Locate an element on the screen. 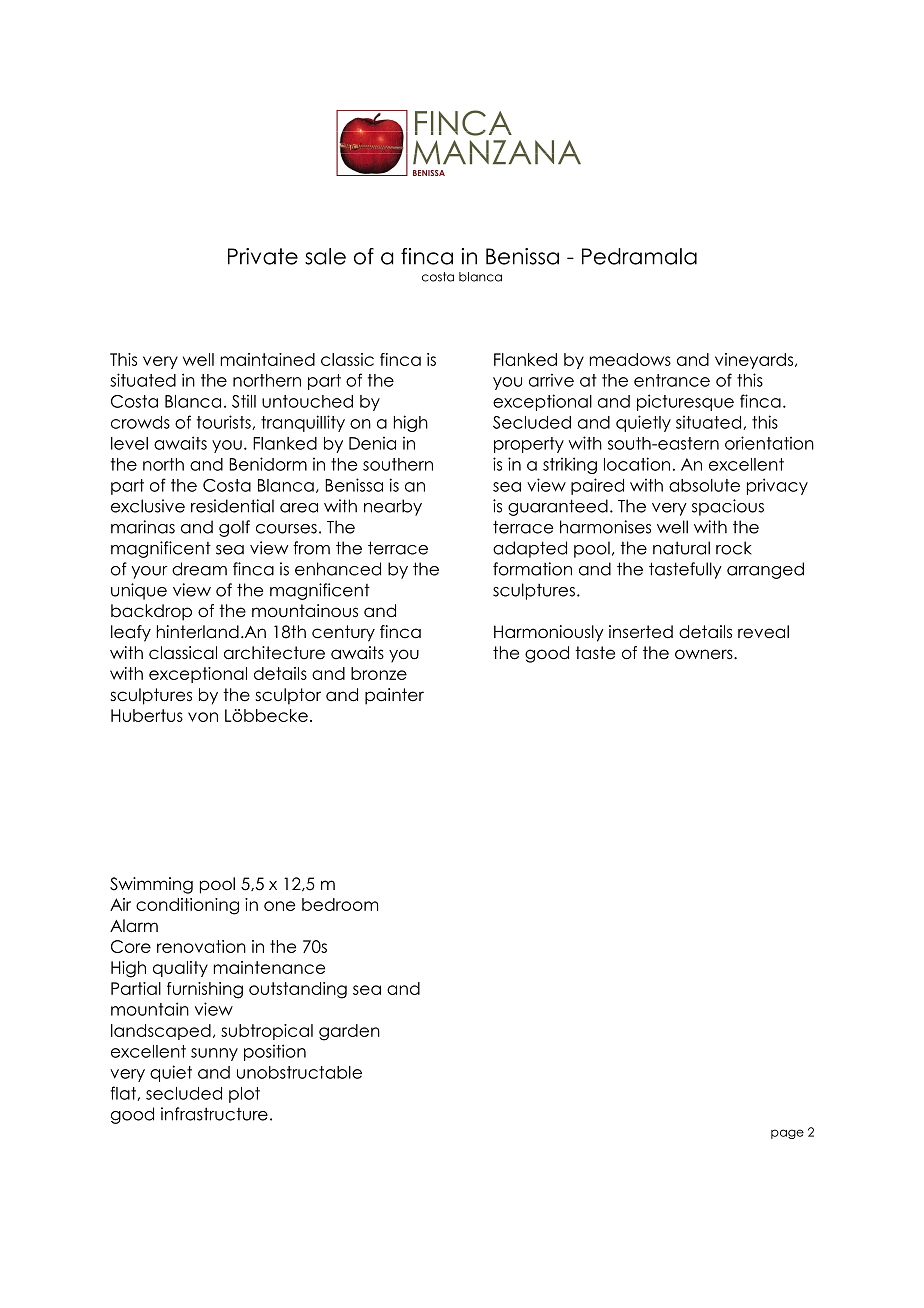 This screenshot has height=1308, width=924. sale is located at coordinates (325, 256).
